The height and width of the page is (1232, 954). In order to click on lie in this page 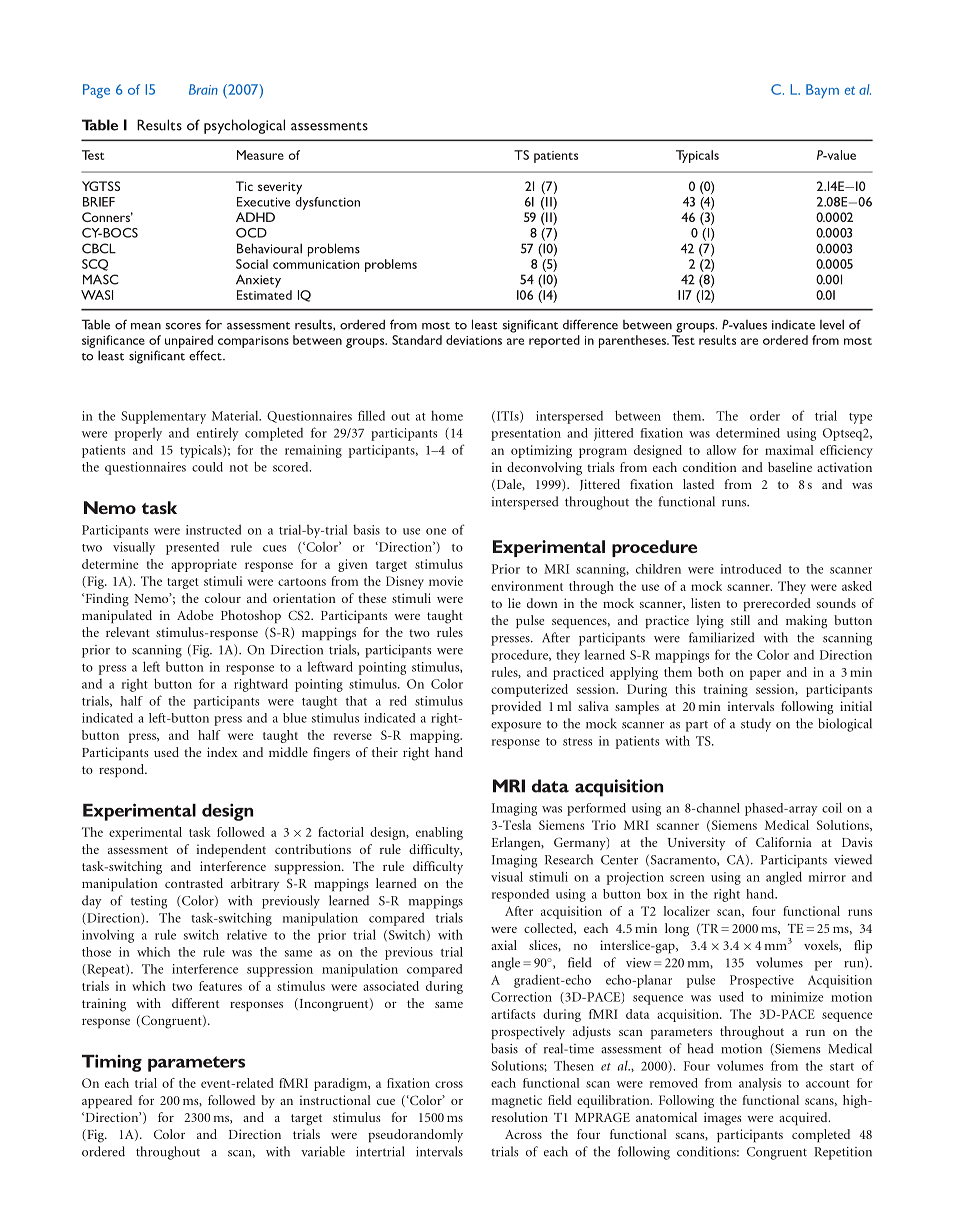, I will do `click(514, 603)`.
